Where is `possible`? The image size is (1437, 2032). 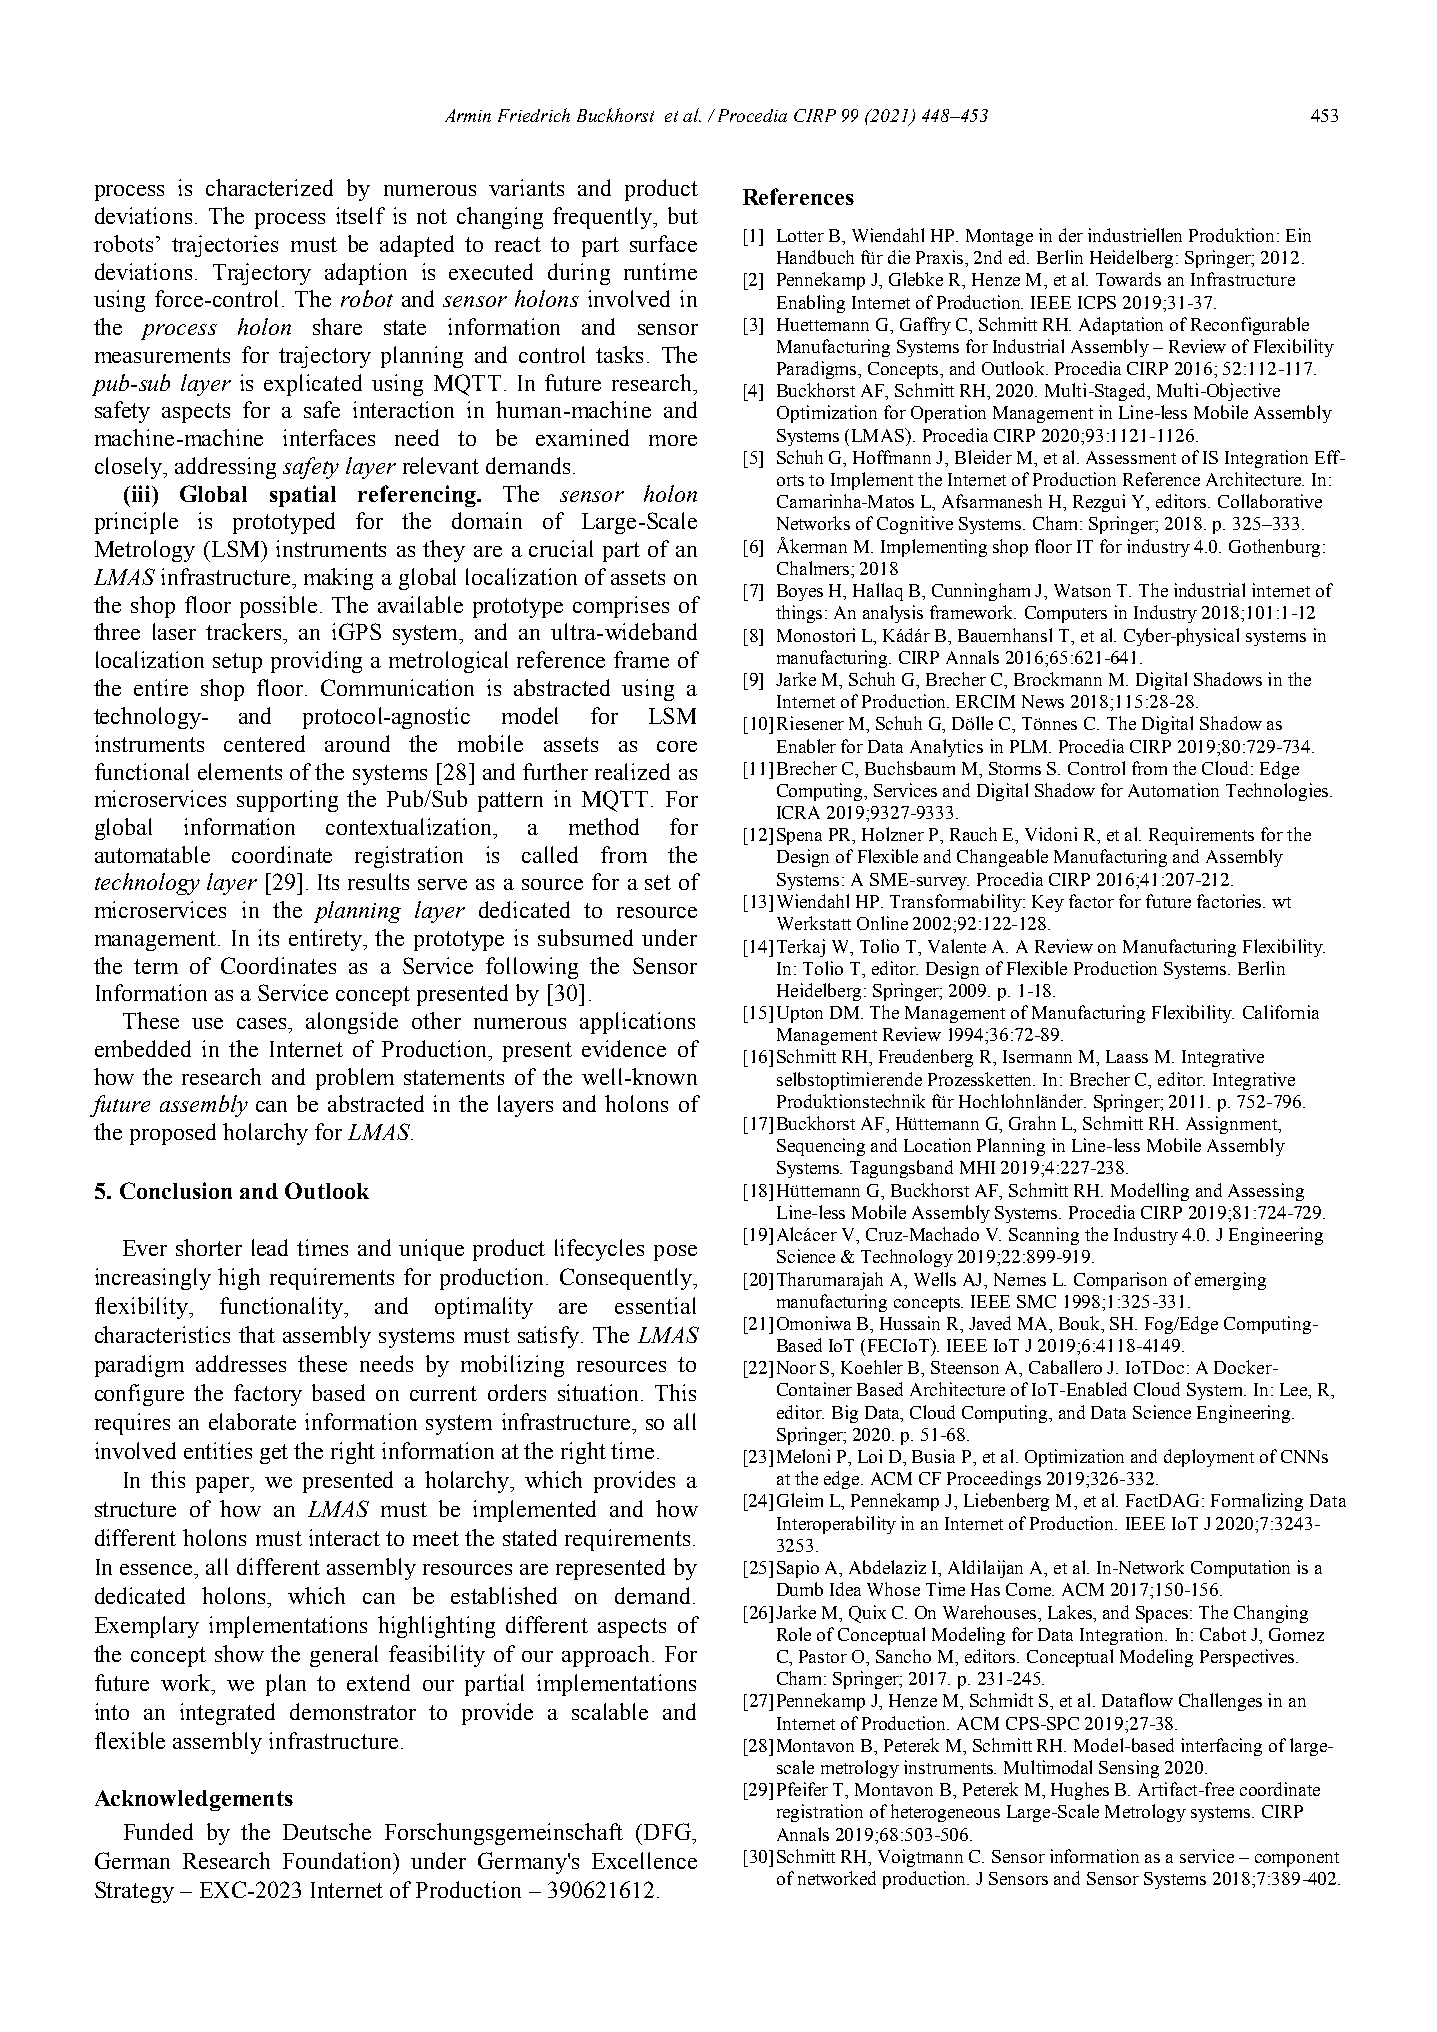
possible is located at coordinates (278, 607).
